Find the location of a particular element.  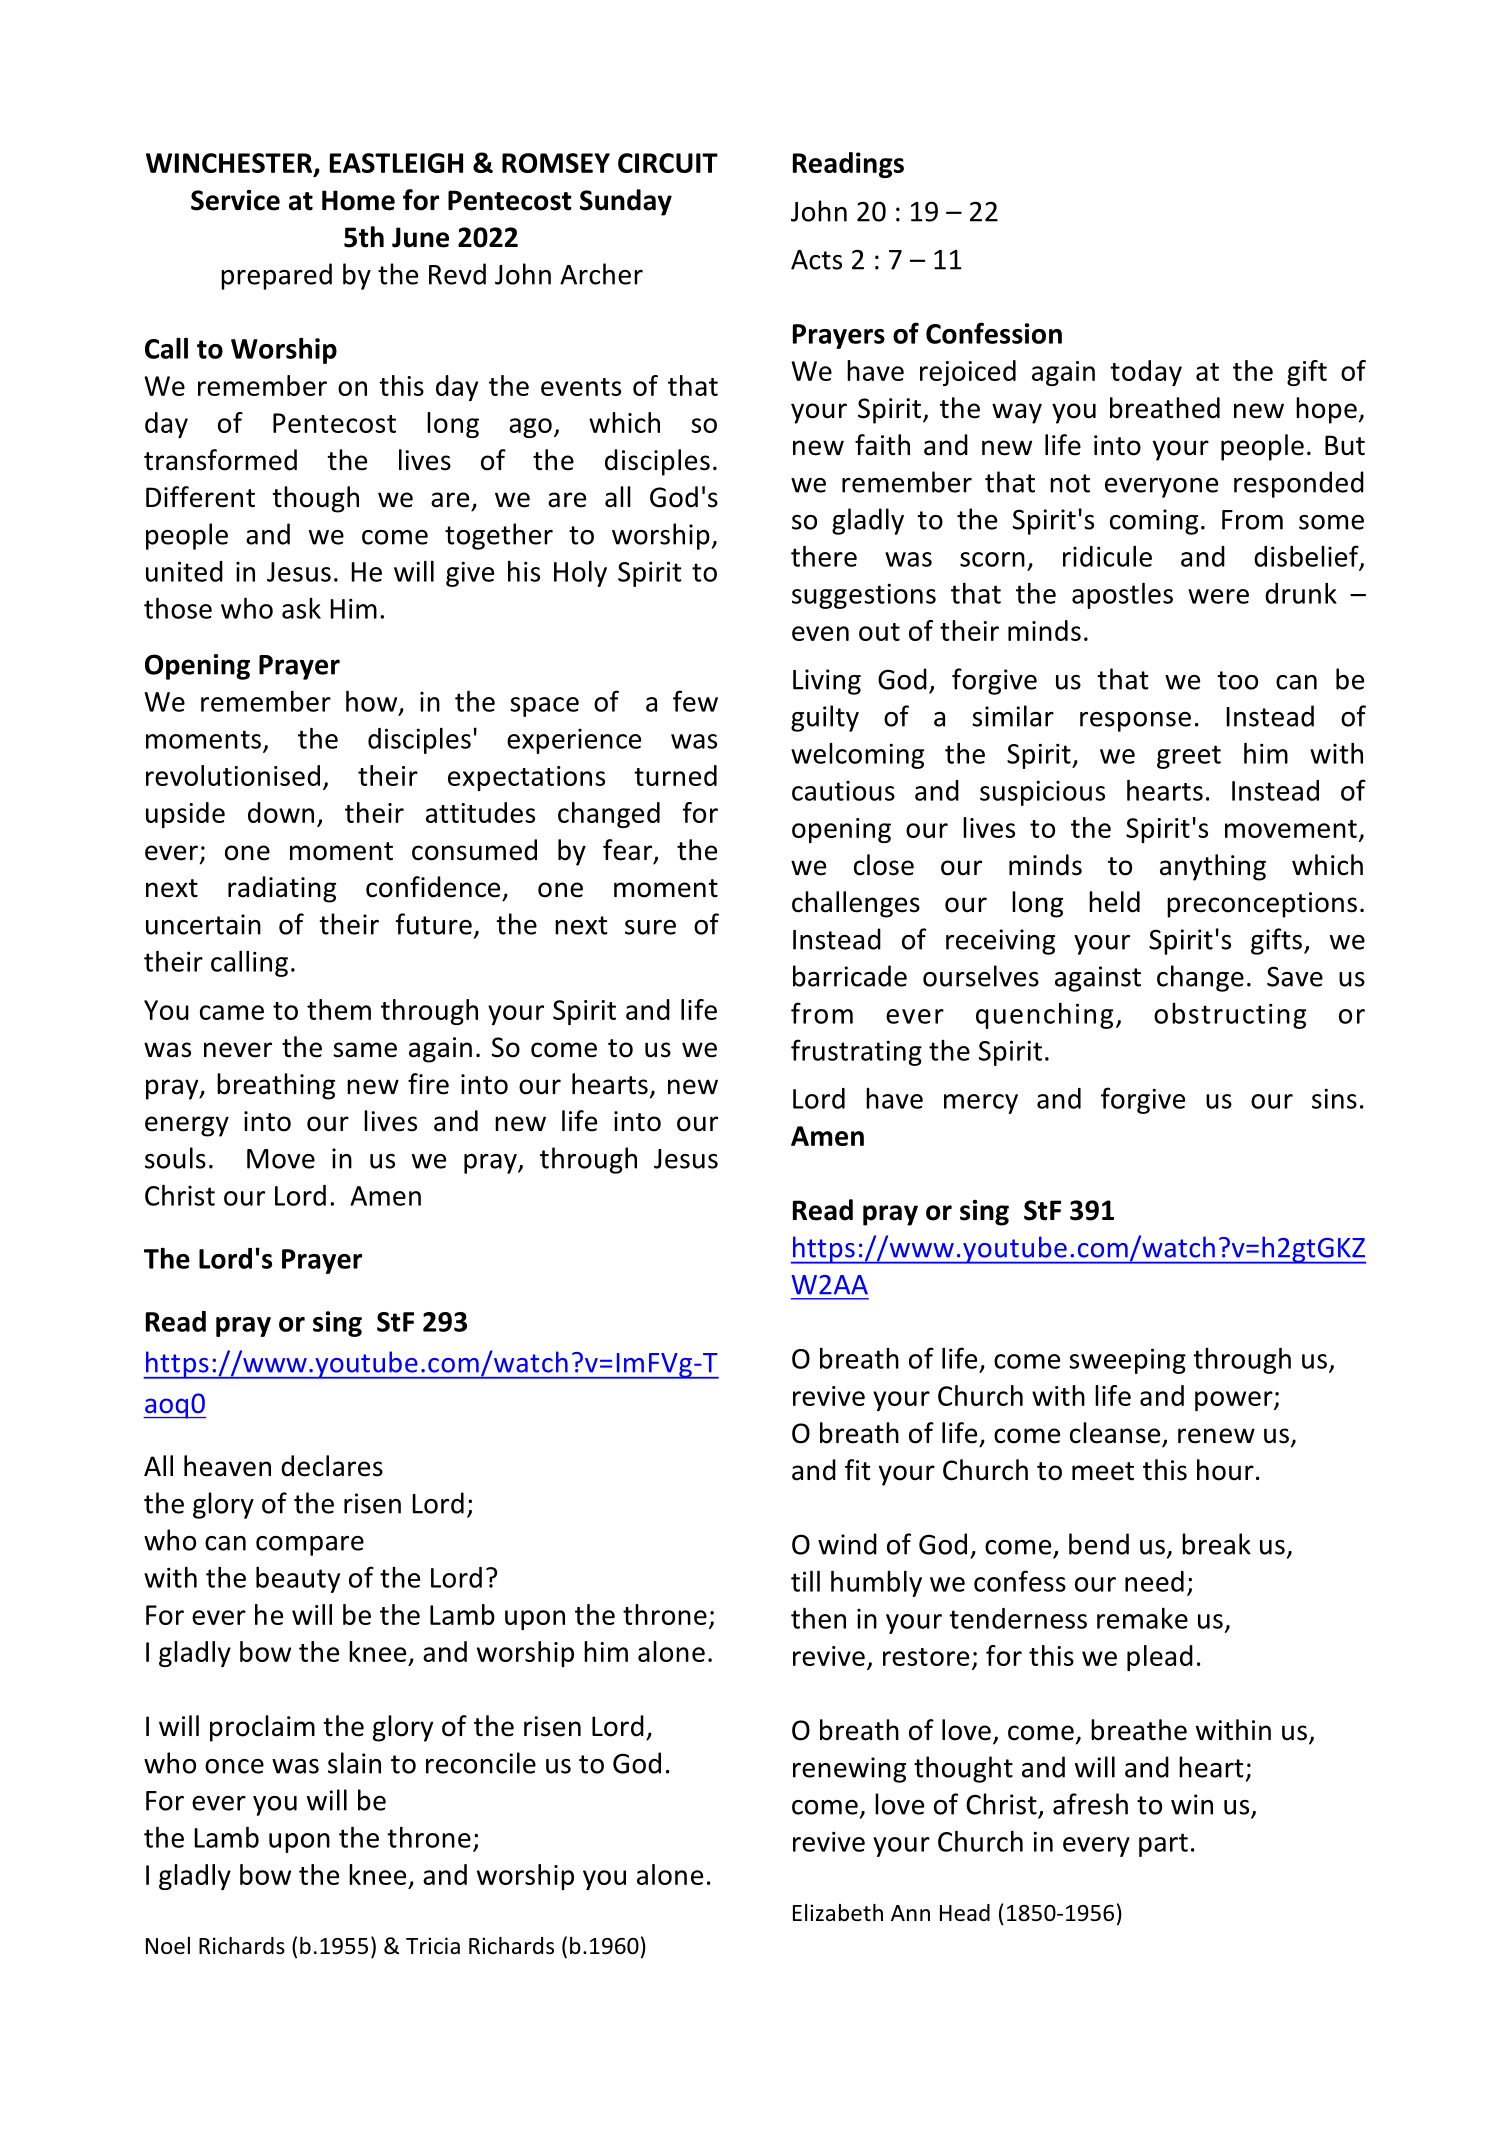

Elizabeth is located at coordinates (838, 1913).
